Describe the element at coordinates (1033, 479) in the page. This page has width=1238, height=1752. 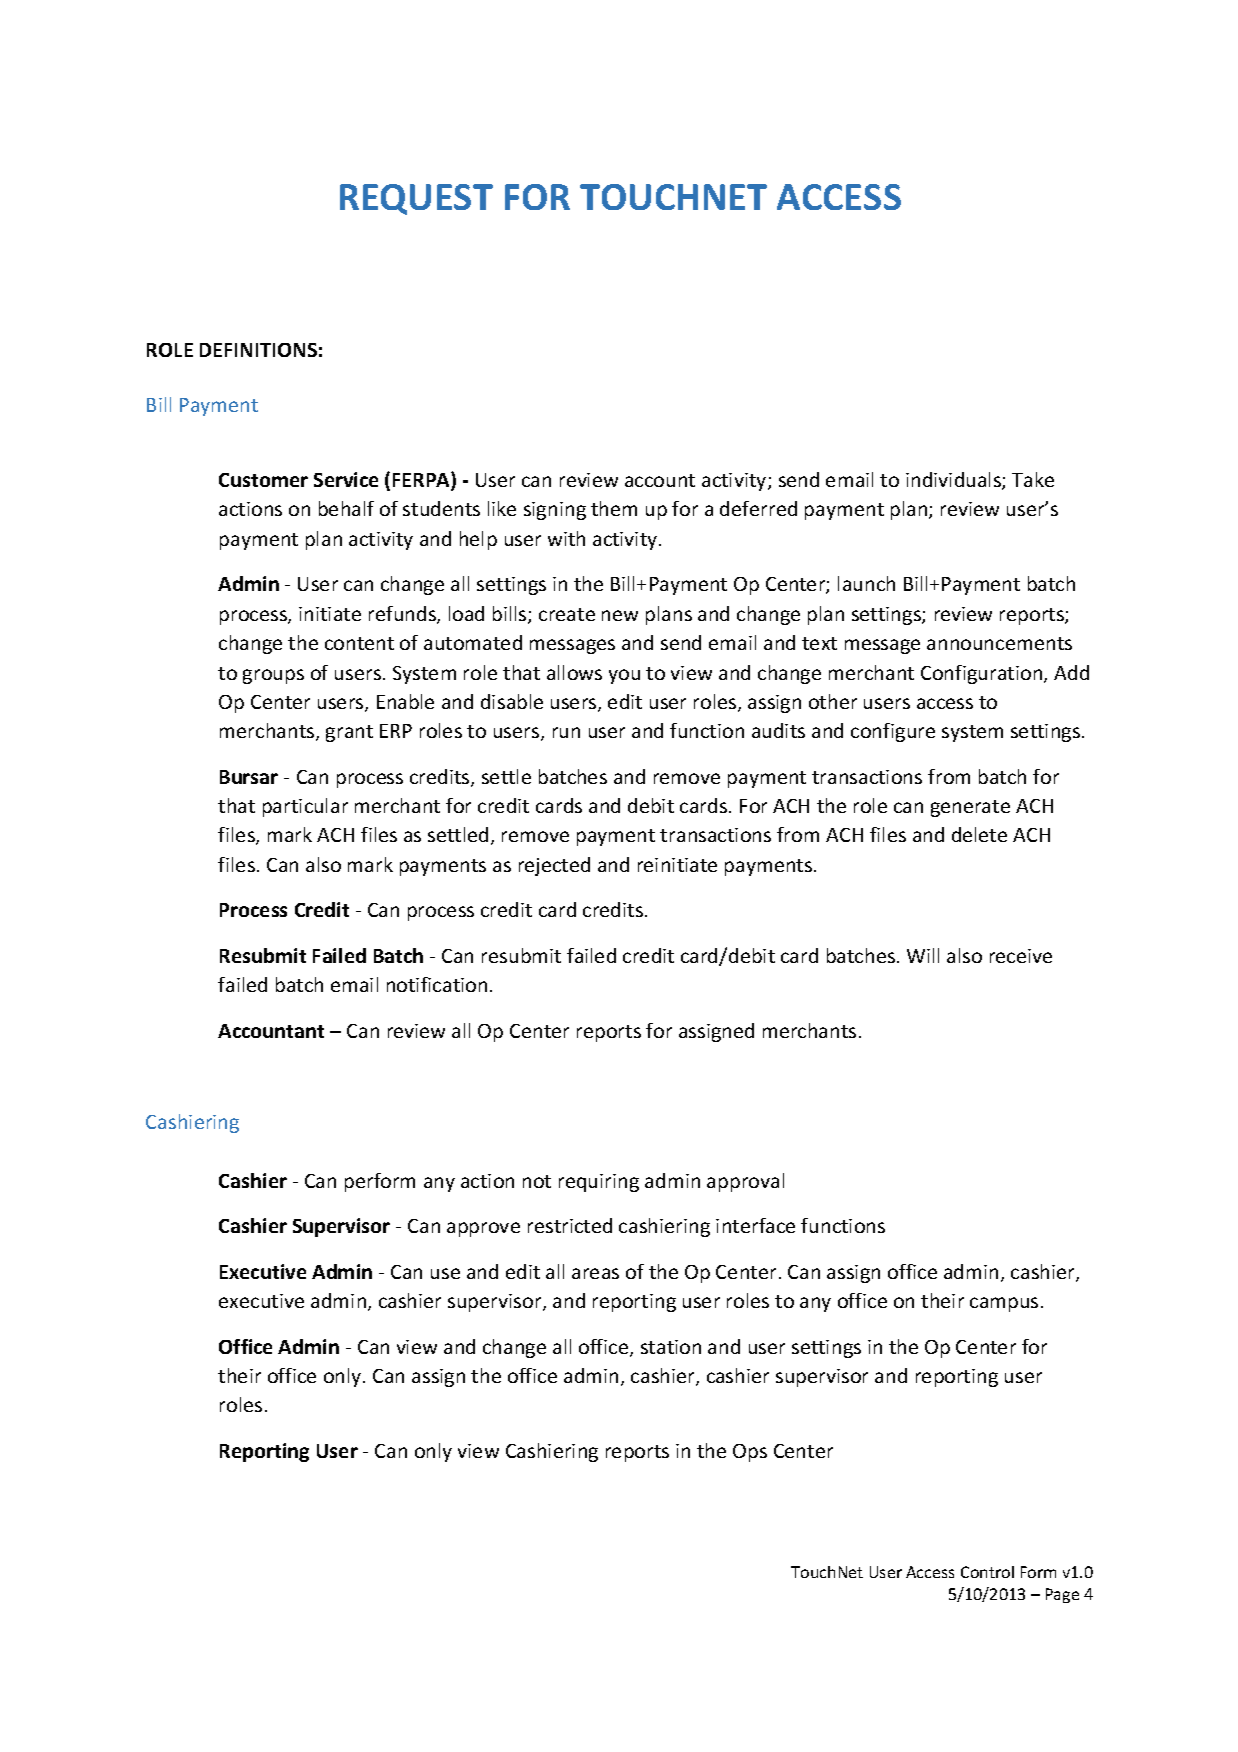
I see `Take` at that location.
